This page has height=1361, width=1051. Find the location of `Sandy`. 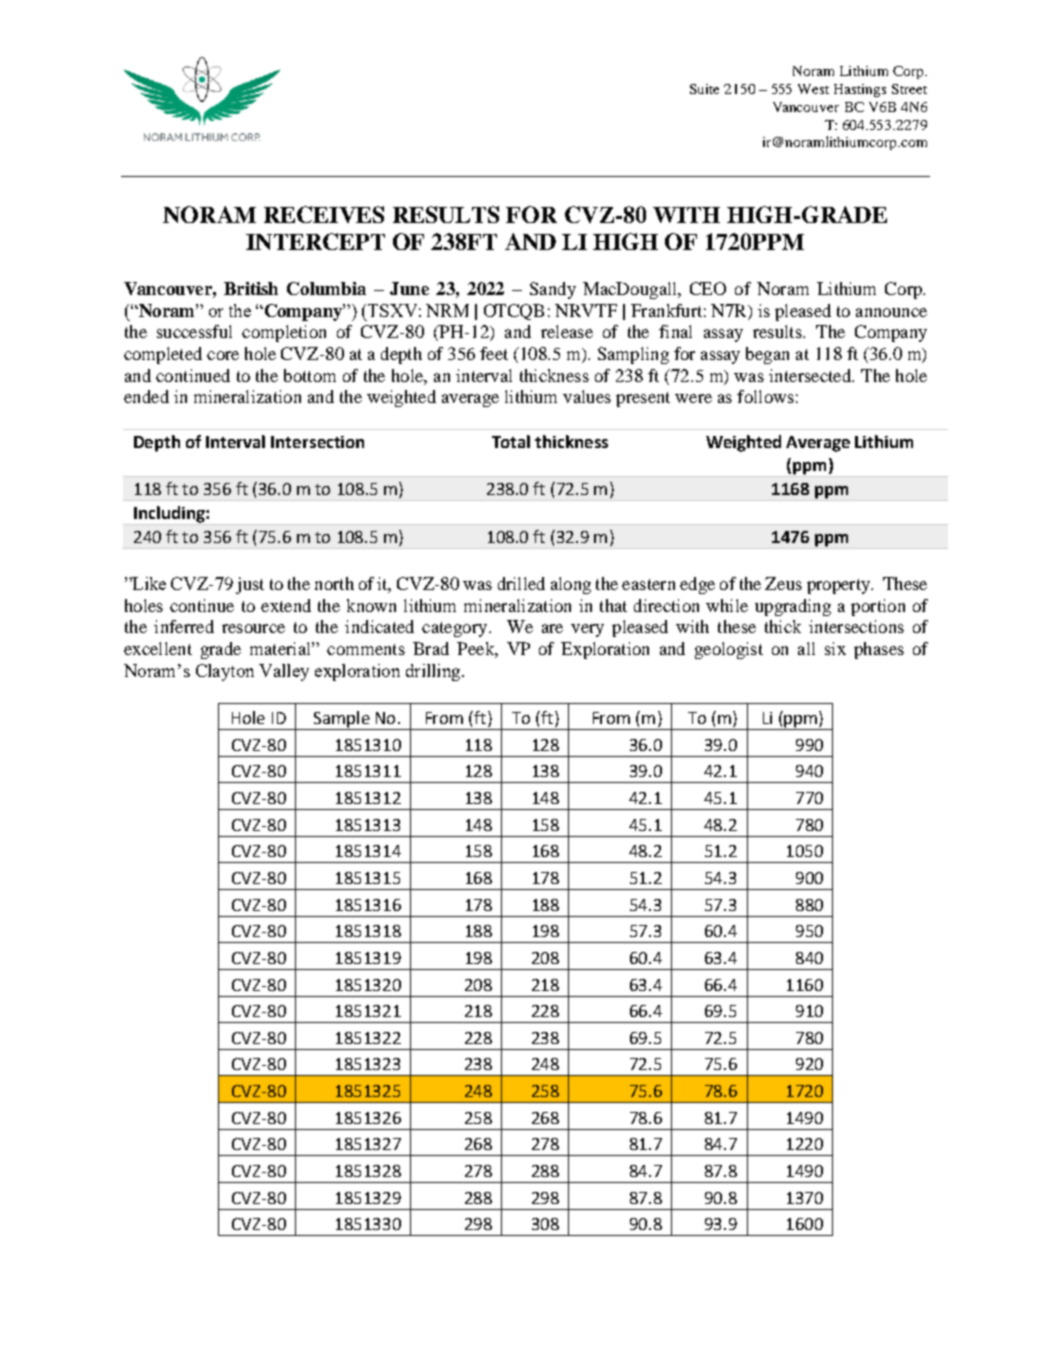

Sandy is located at coordinates (553, 290).
